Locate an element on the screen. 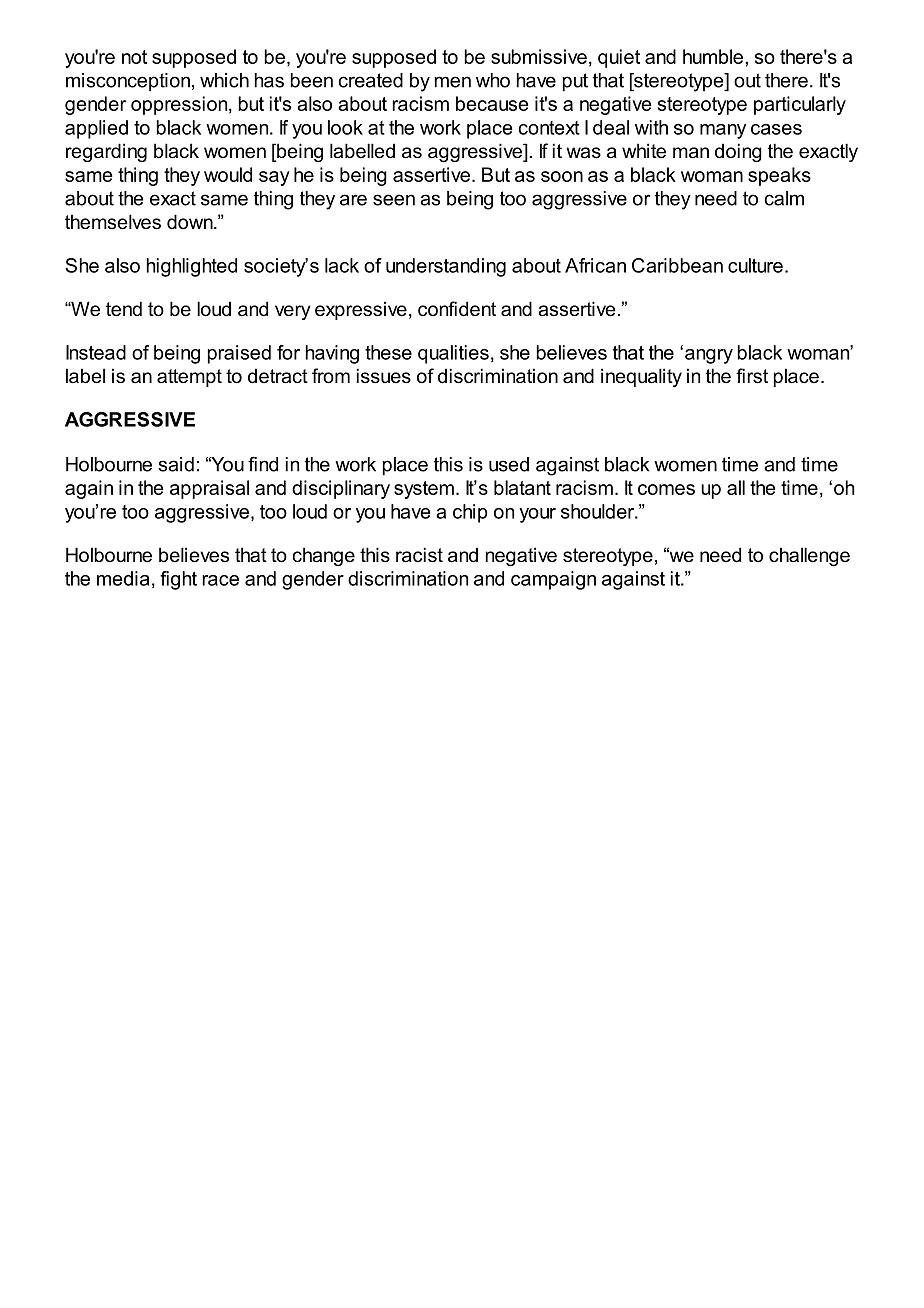 Image resolution: width=924 pixels, height=1308 pixels. attempt is located at coordinates (189, 378).
